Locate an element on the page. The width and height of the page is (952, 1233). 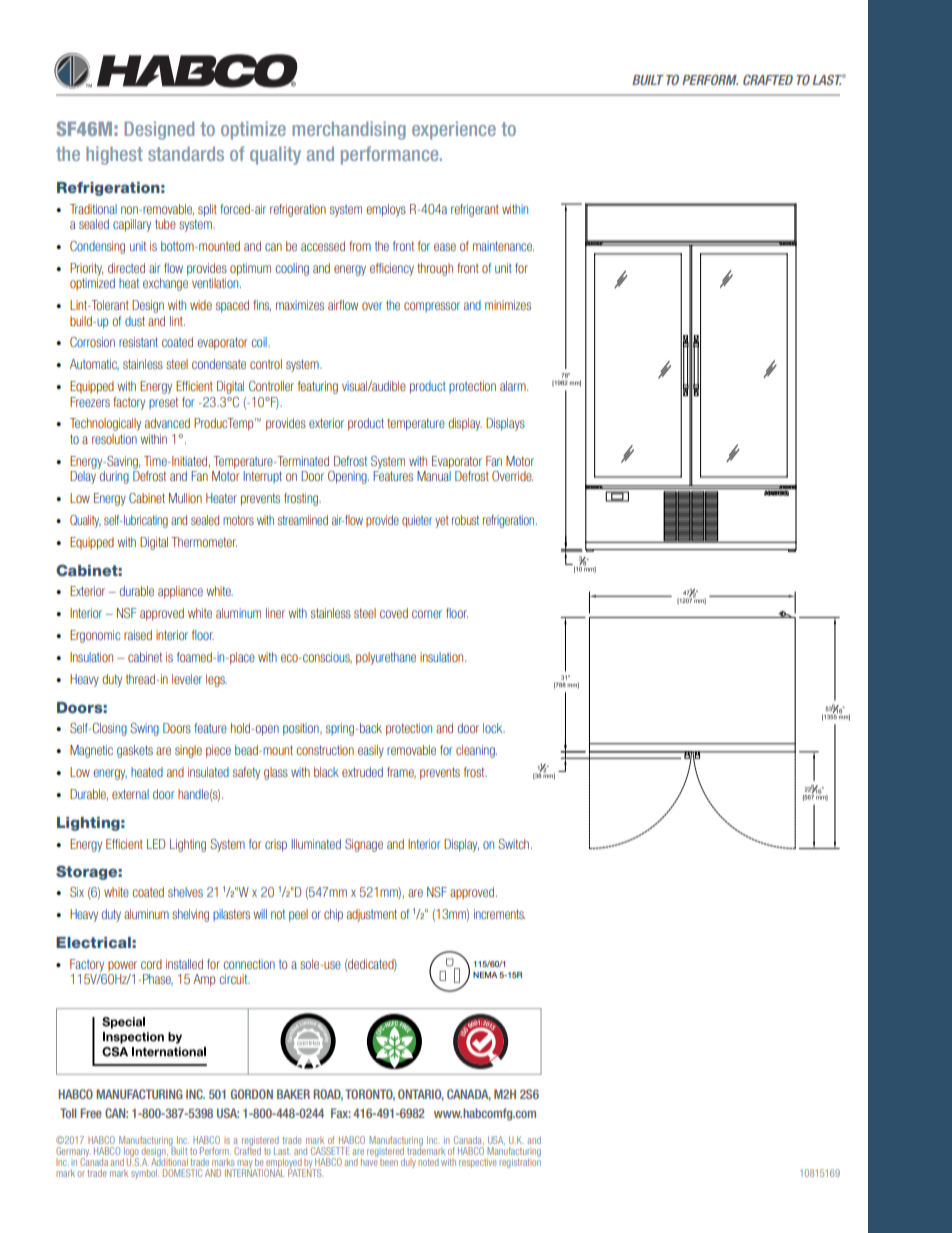
highest is located at coordinates (114, 155).
